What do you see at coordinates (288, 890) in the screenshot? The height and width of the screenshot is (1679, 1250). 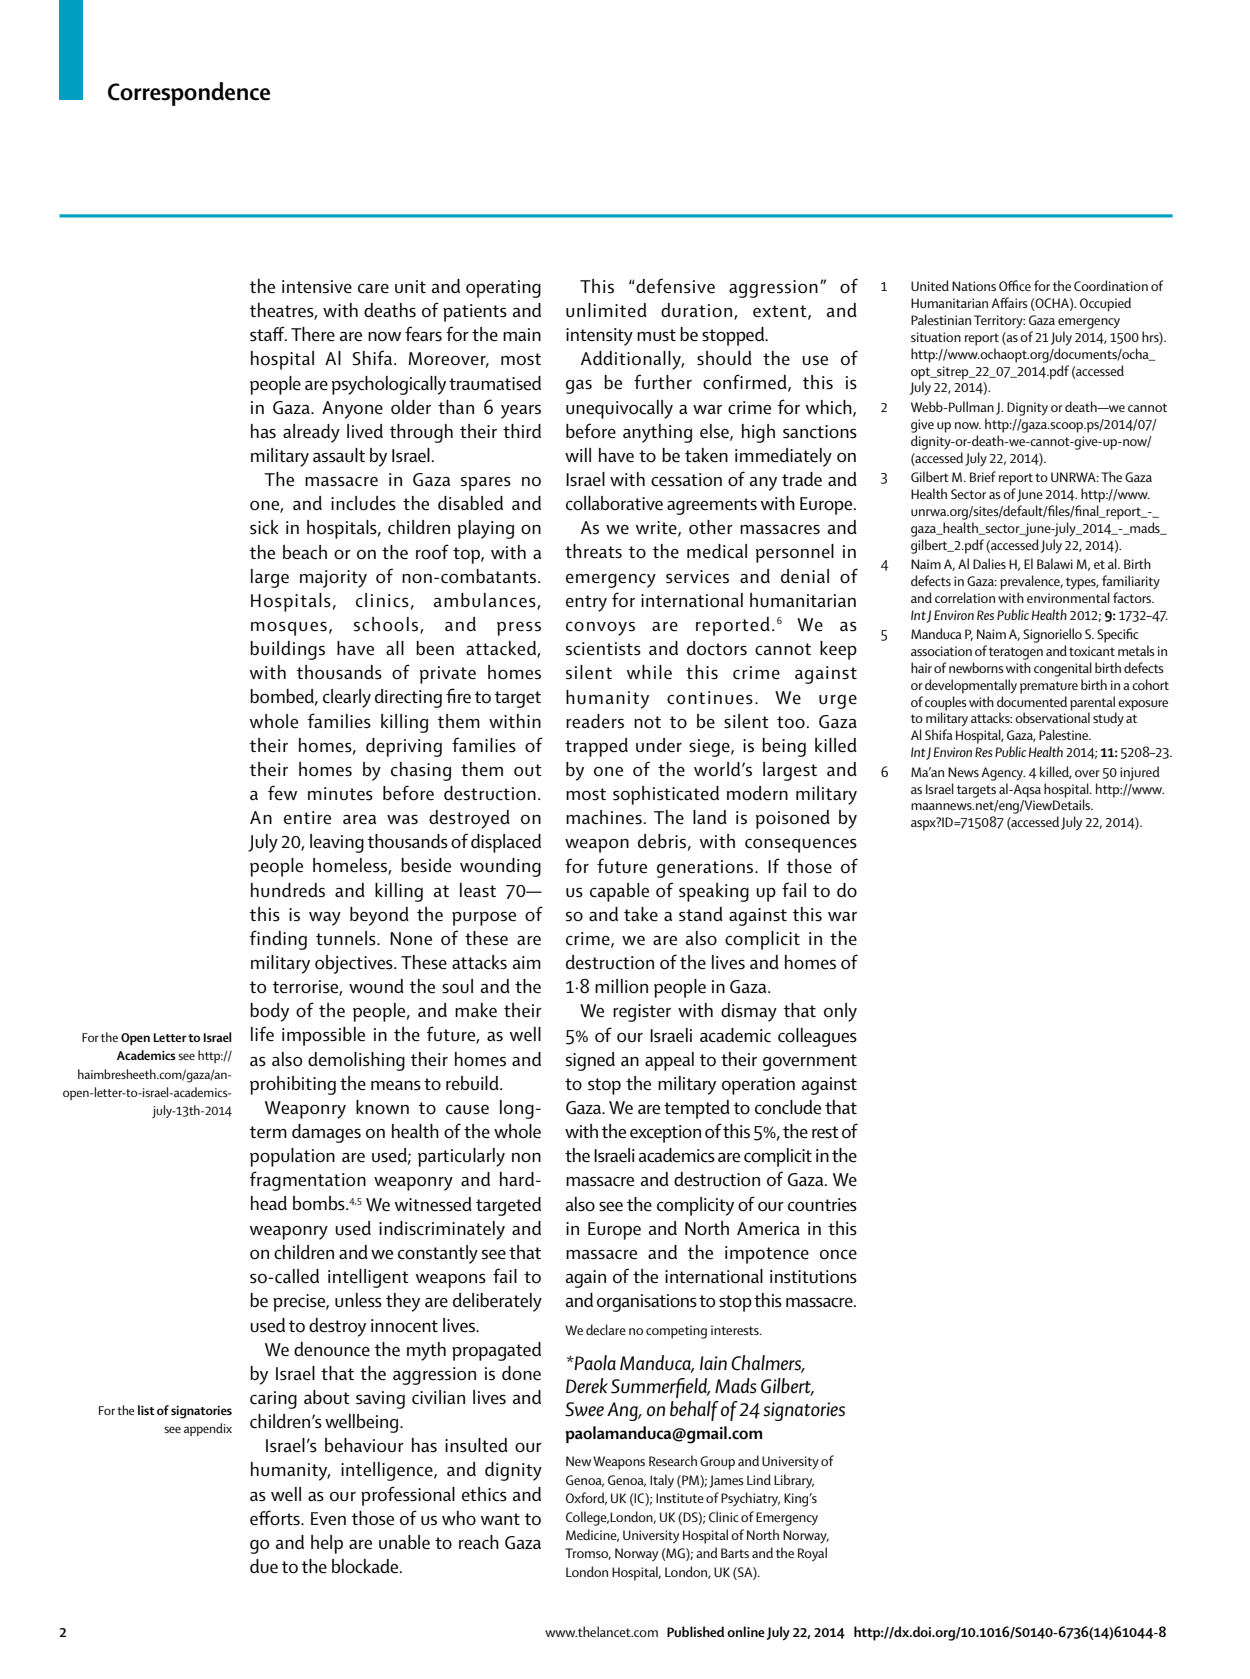 I see `hundreds` at bounding box center [288, 890].
